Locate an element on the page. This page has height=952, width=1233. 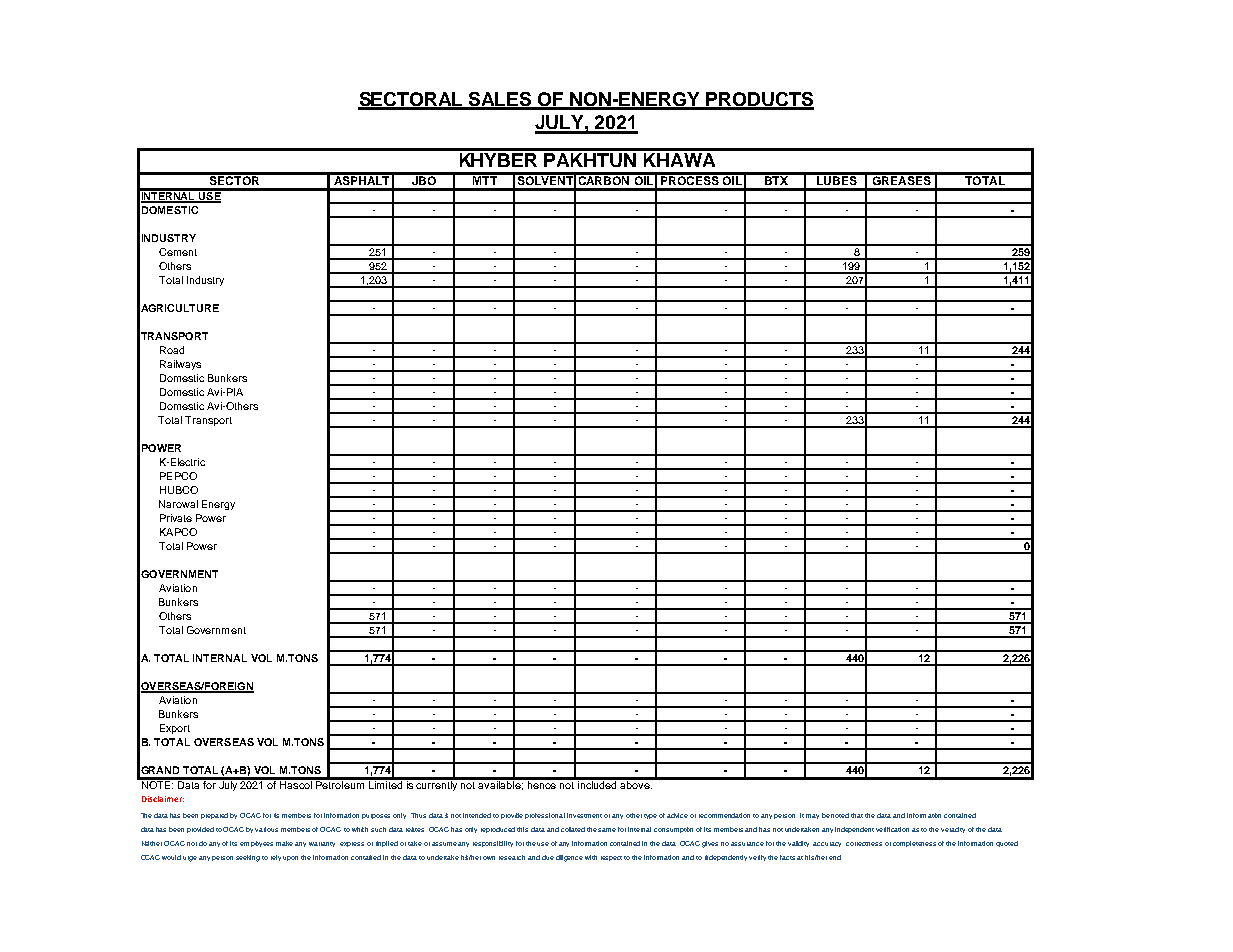
PRODUCTS is located at coordinates (759, 100).
